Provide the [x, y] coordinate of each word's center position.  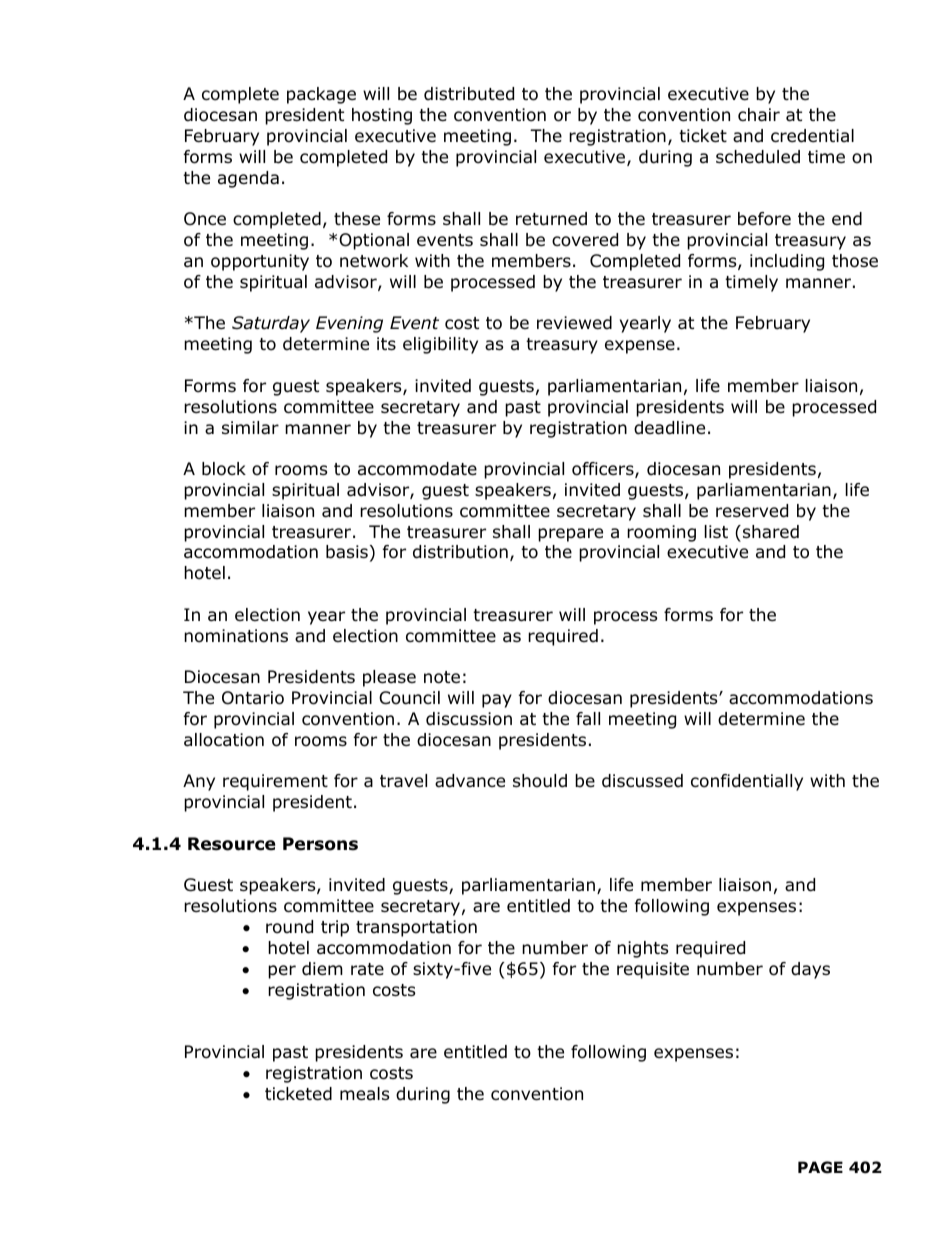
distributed [469, 94]
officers [604, 470]
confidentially [747, 782]
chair [759, 115]
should [540, 781]
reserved [752, 511]
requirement [275, 782]
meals [365, 1094]
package [321, 95]
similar [250, 428]
